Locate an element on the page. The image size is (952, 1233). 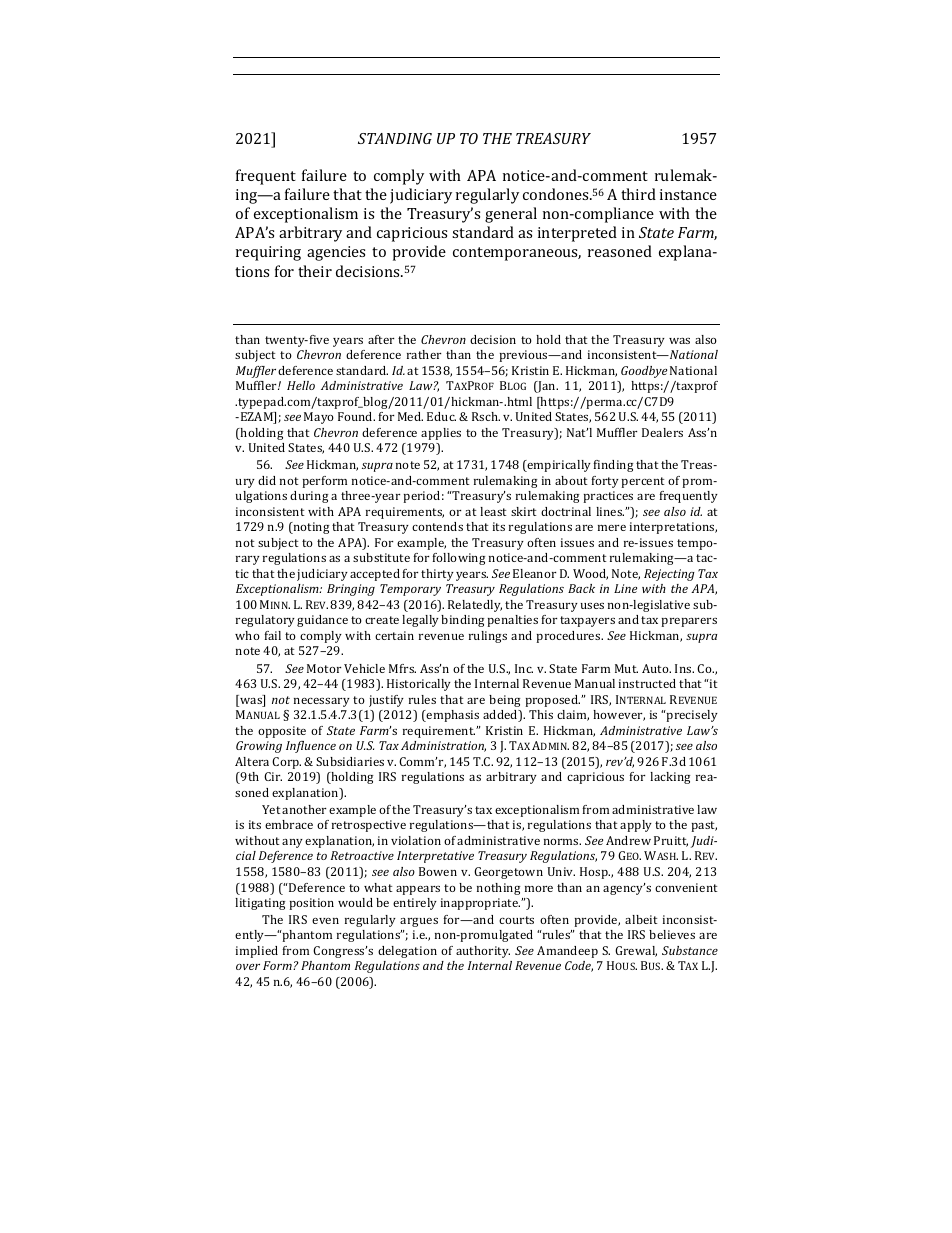
lacking is located at coordinates (670, 778).
